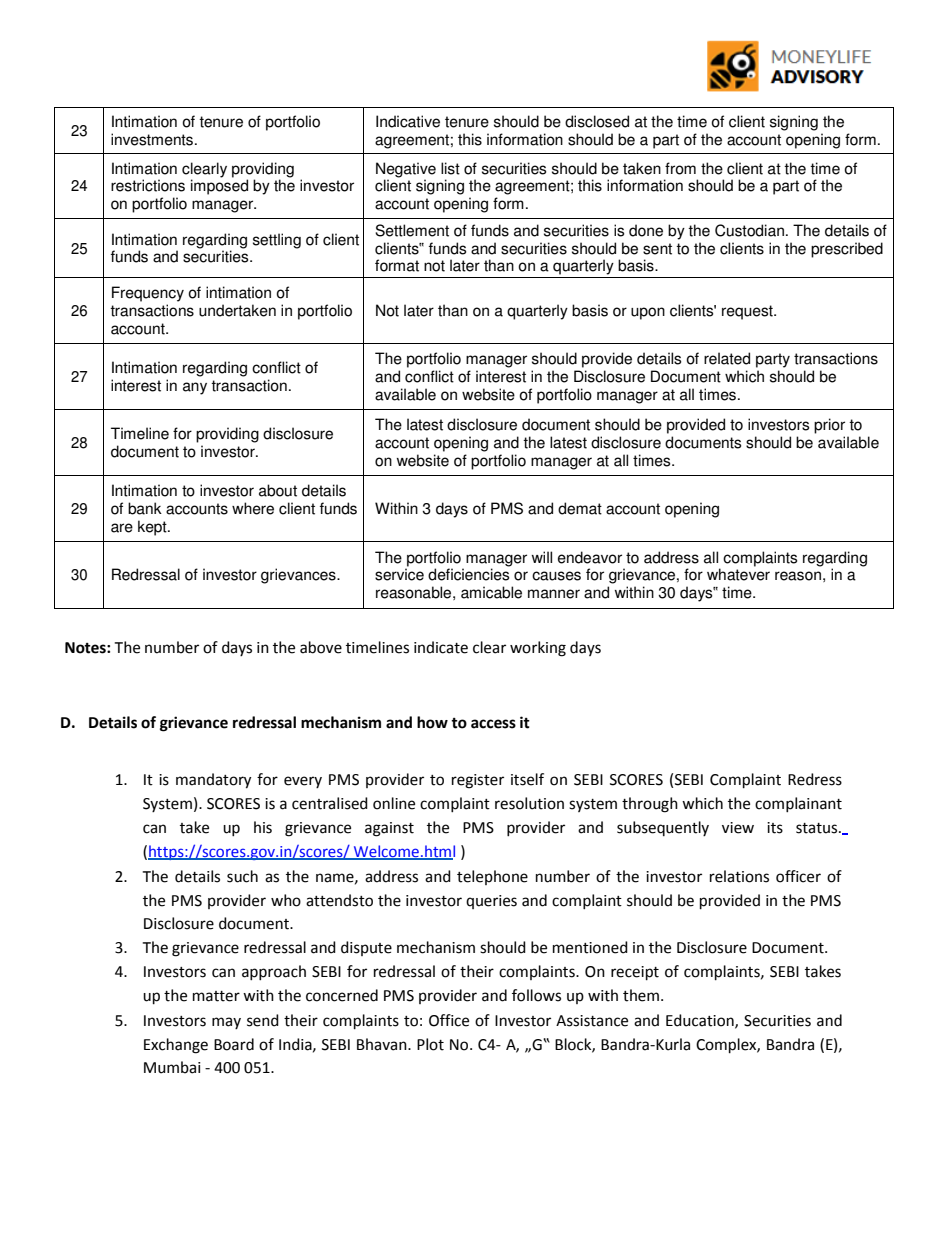  I want to click on kept, so click(153, 528).
